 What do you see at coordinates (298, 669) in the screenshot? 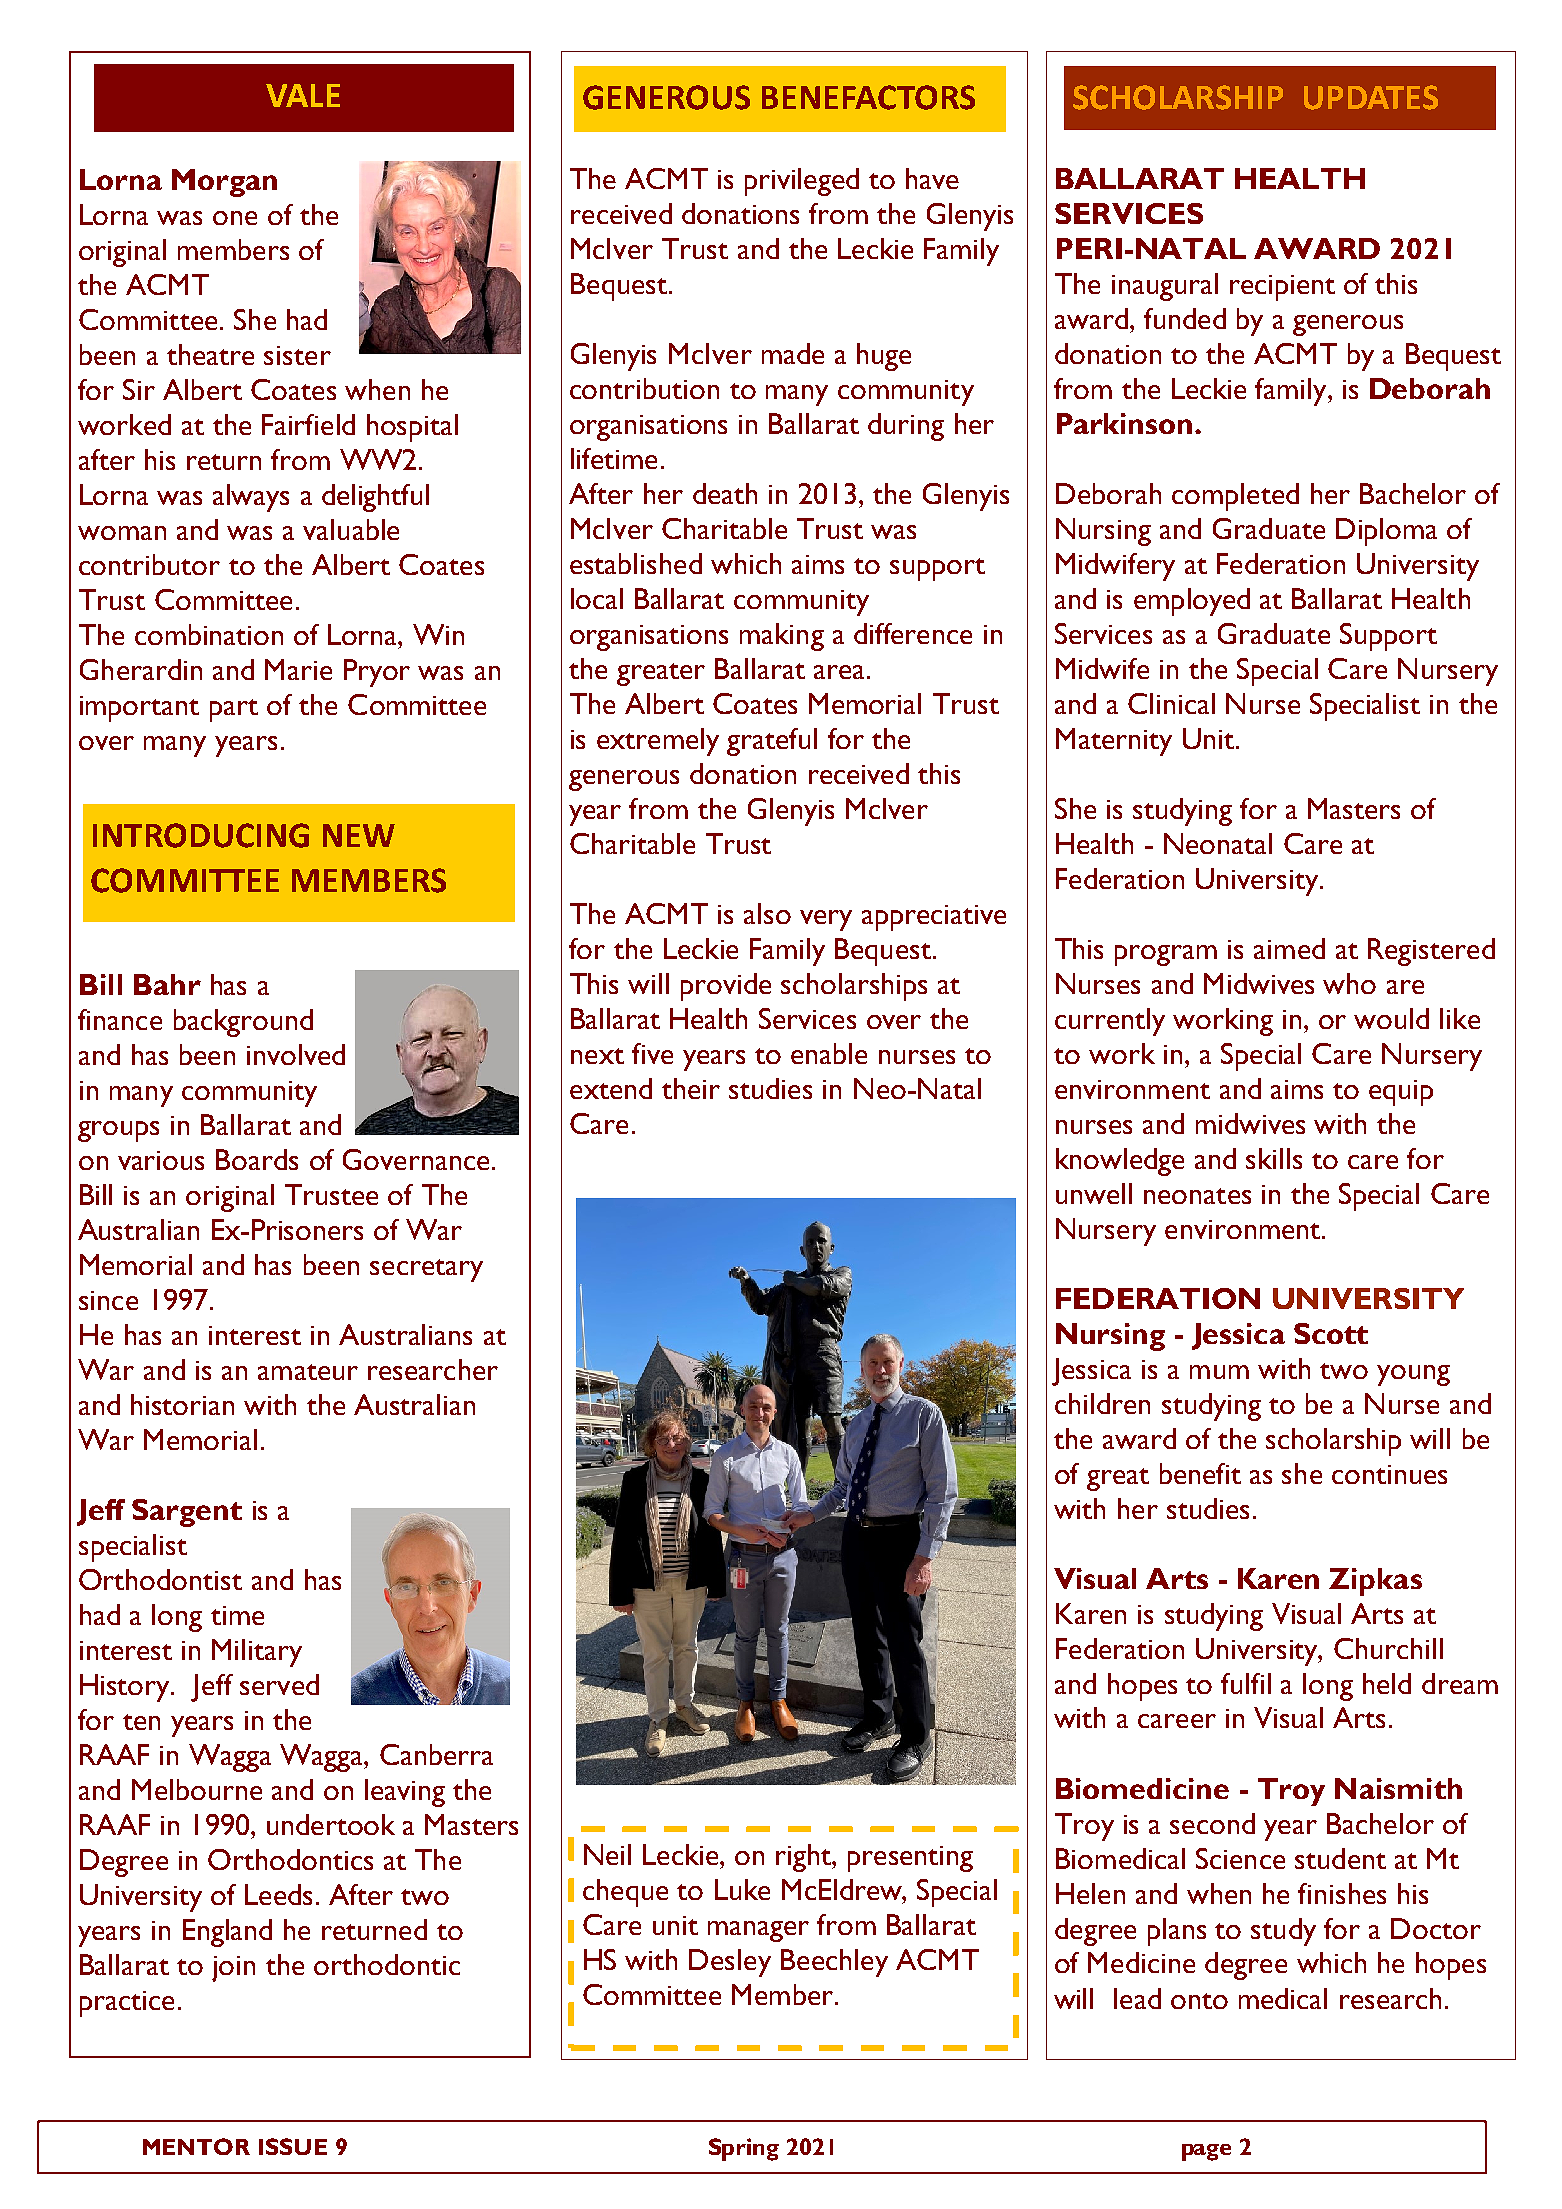
I see `Marie` at bounding box center [298, 669].
